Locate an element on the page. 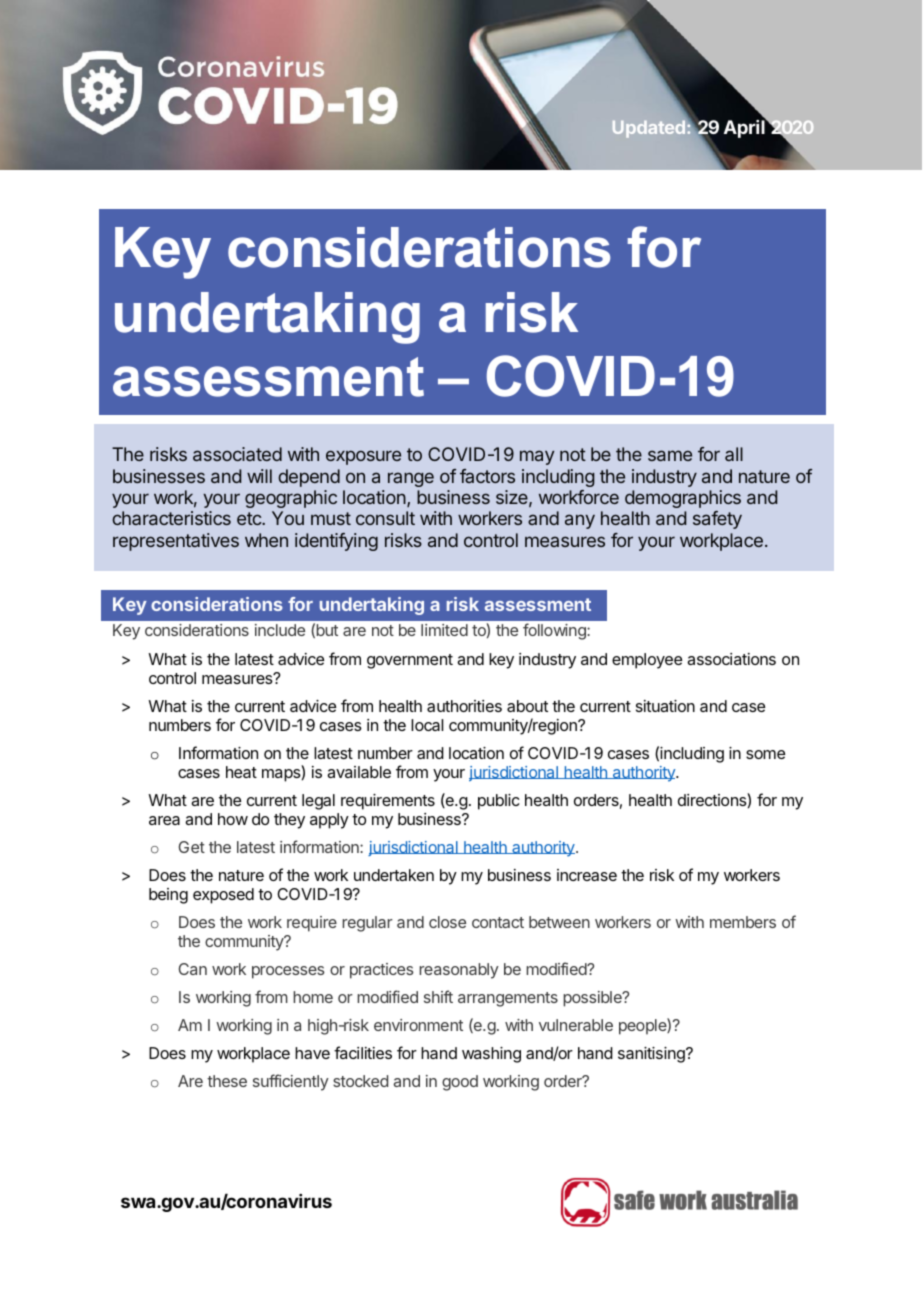 The image size is (924, 1308). Updated is located at coordinates (649, 129).
